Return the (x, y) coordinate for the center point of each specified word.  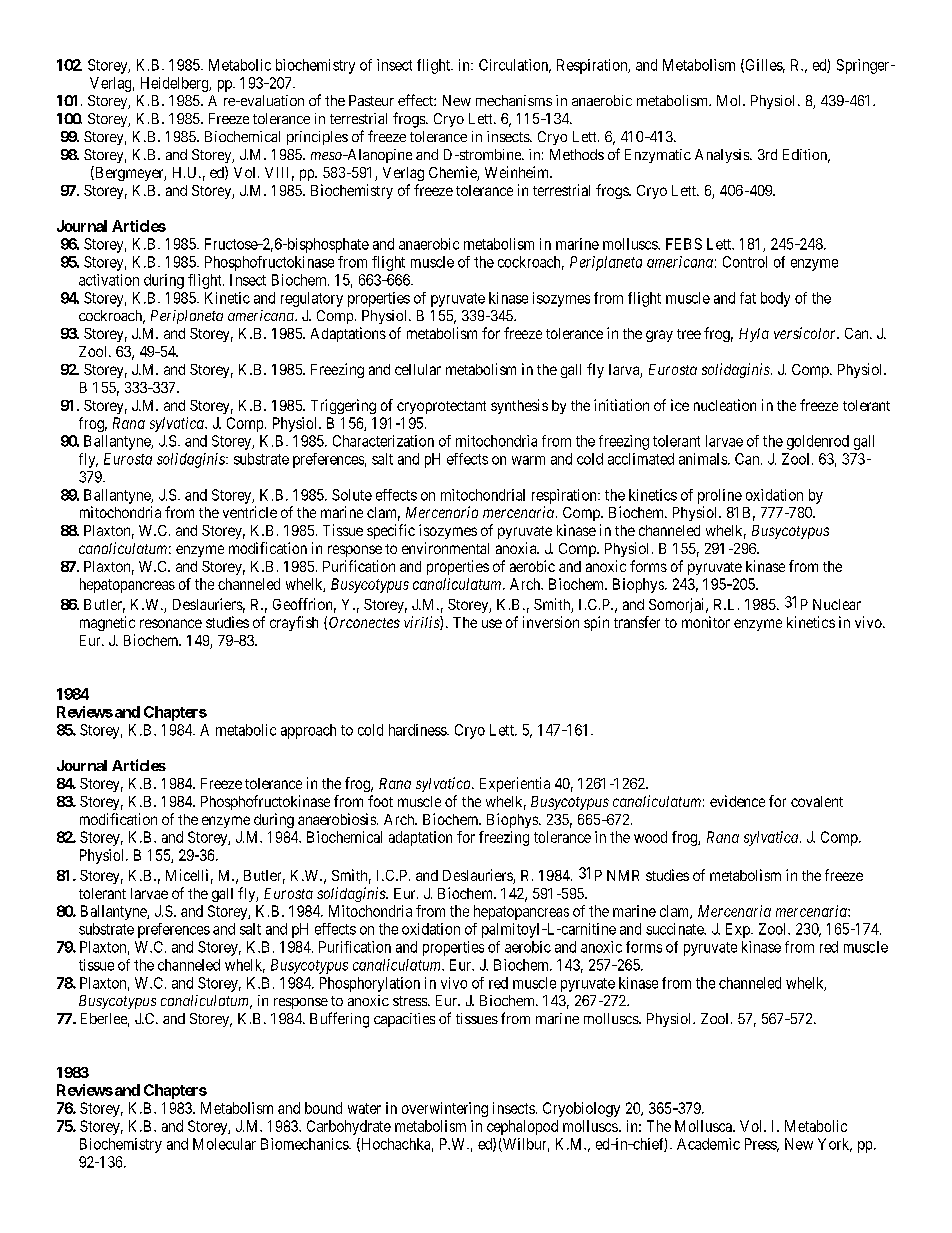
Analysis (723, 156)
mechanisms (514, 100)
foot (380, 801)
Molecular (224, 1144)
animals (704, 459)
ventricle (250, 512)
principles (317, 138)
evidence (737, 801)
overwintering (445, 1109)
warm (528, 460)
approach (308, 731)
